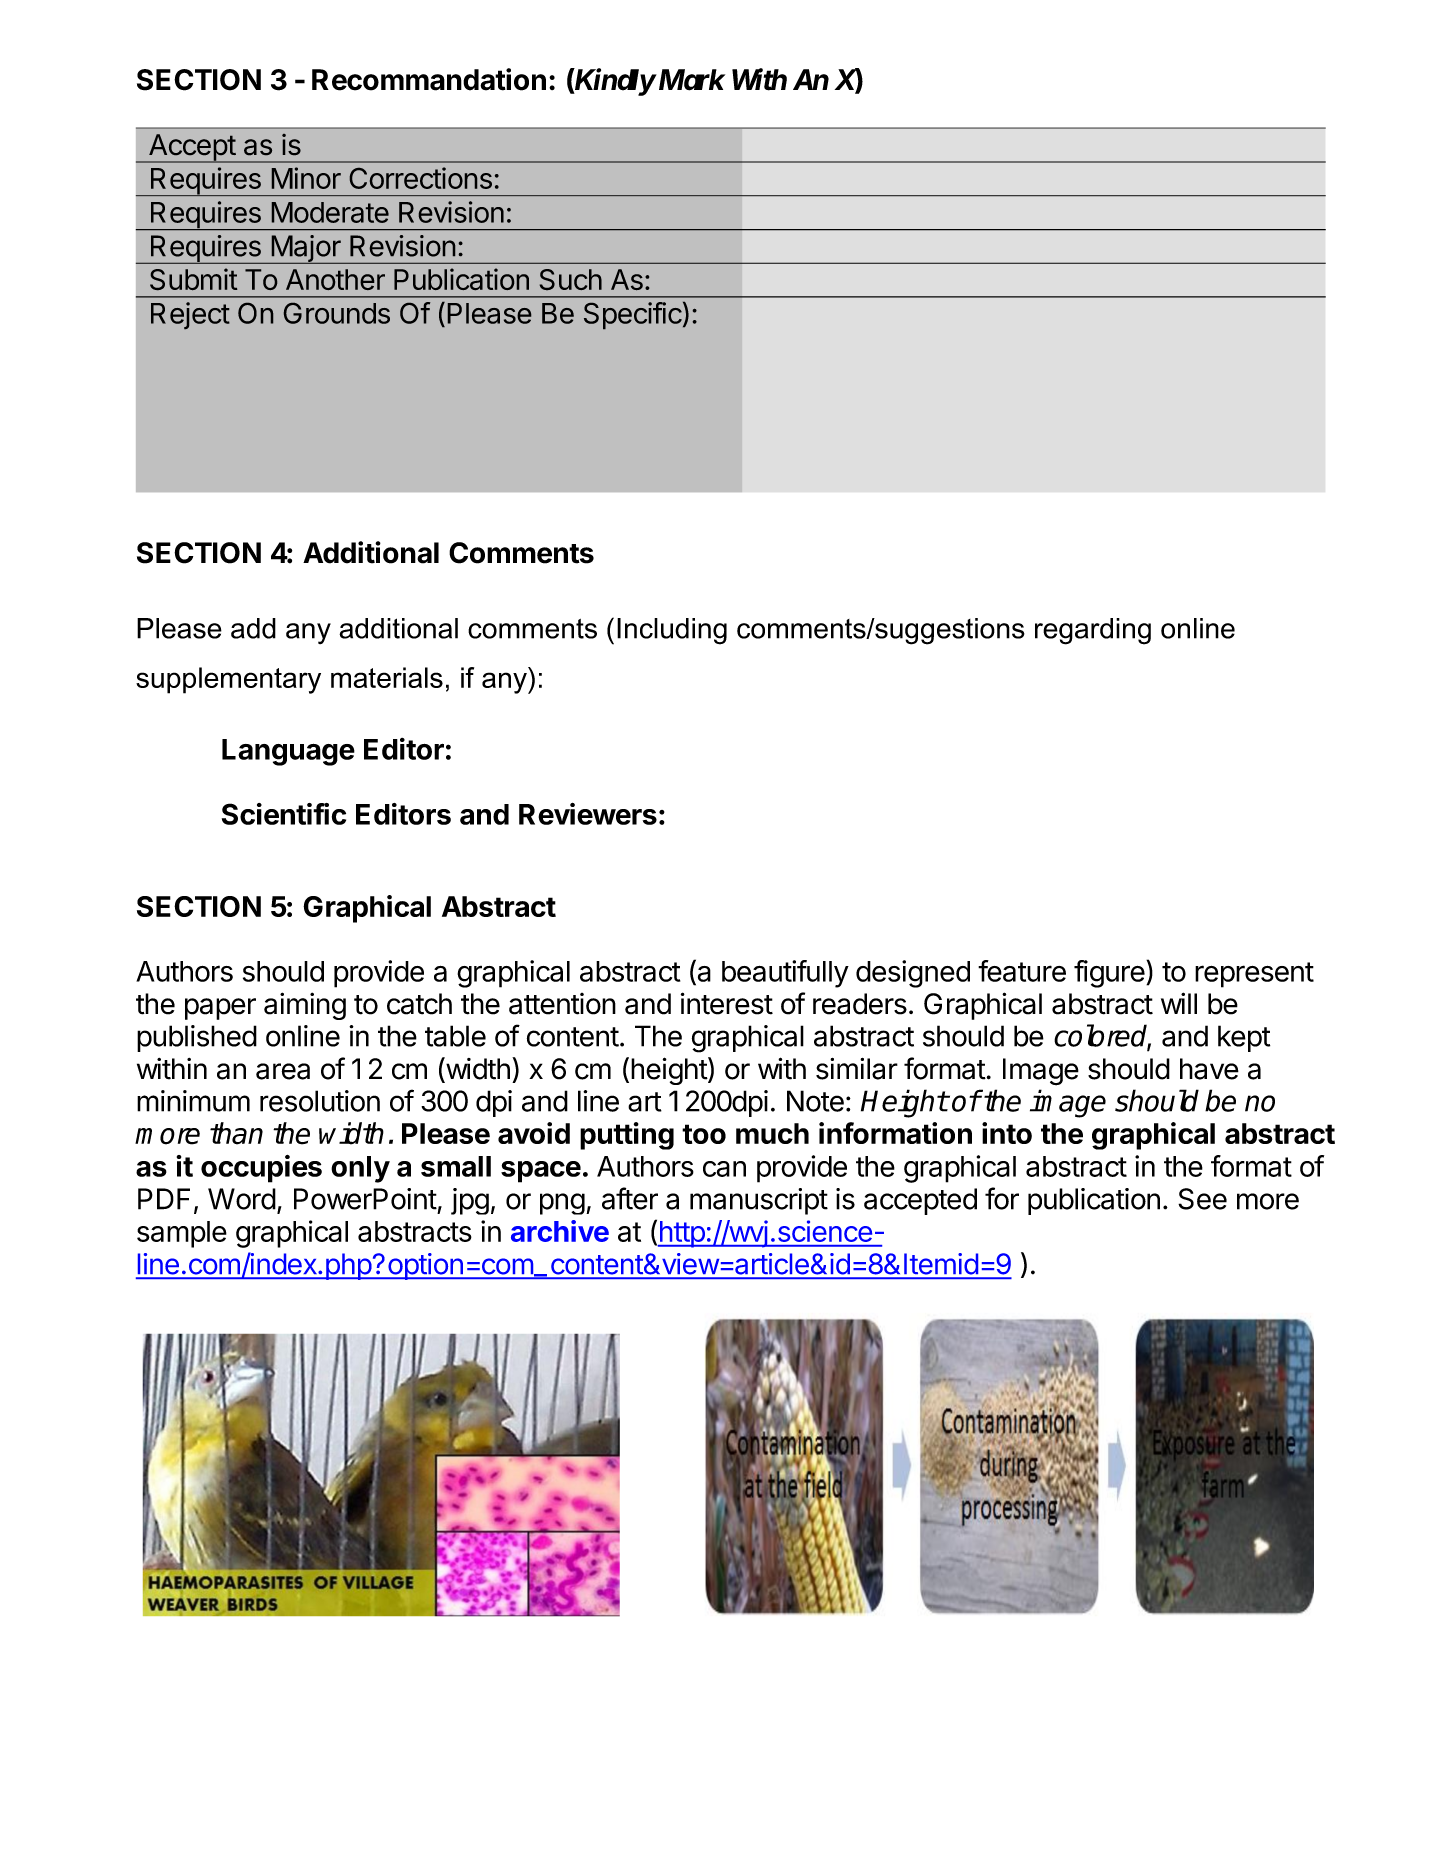  What do you see at coordinates (571, 279) in the screenshot?
I see `Such` at bounding box center [571, 279].
